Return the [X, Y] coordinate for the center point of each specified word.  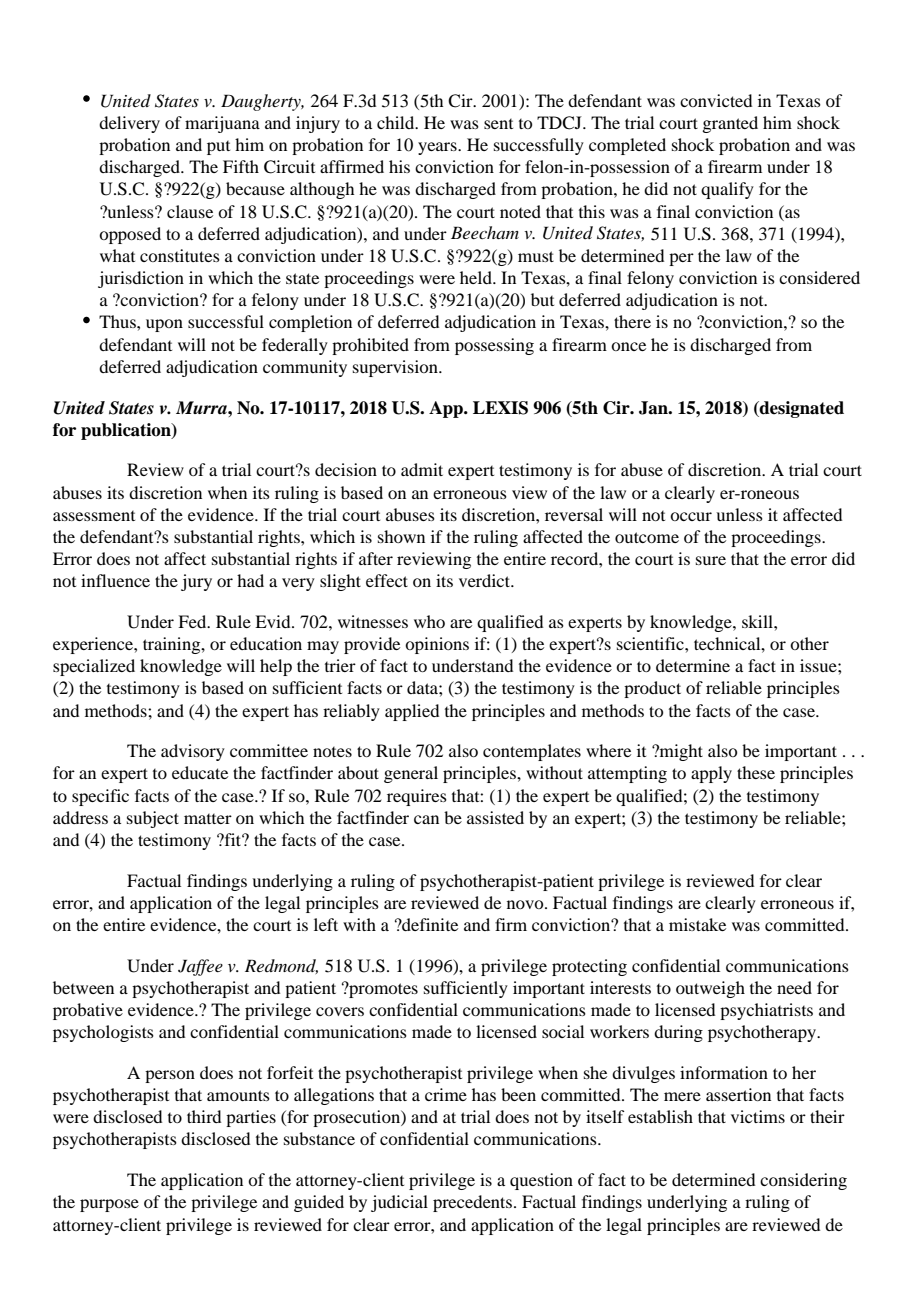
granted [730, 124]
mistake [697, 924]
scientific [651, 643]
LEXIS [500, 408]
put [218, 148]
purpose [109, 1205]
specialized [94, 667]
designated [801, 409]
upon [164, 325]
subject [153, 819]
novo [526, 904]
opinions [437, 645]
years [438, 148]
